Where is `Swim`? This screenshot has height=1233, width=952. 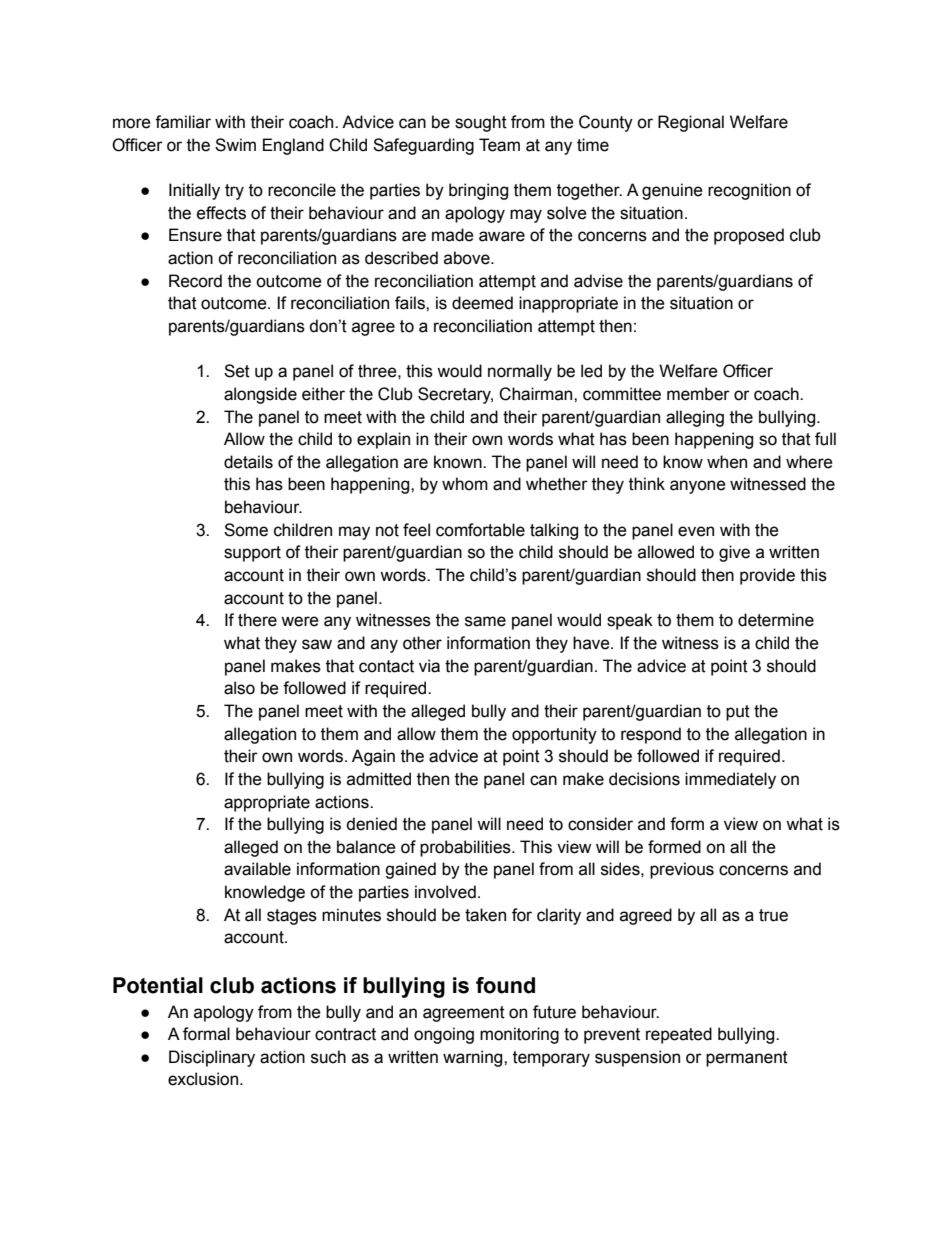
Swim is located at coordinates (235, 145).
